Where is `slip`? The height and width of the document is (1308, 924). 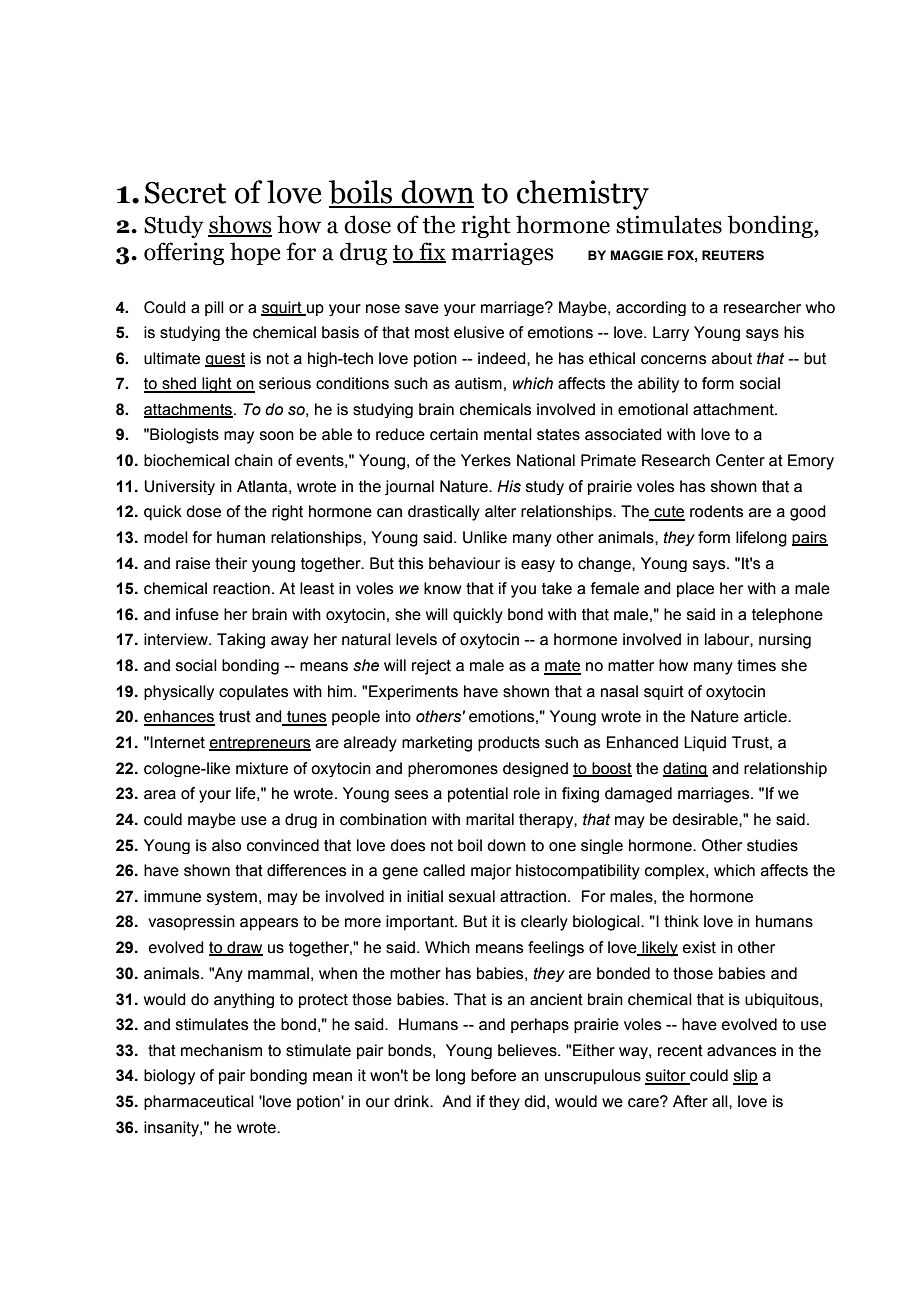 slip is located at coordinates (745, 1077).
